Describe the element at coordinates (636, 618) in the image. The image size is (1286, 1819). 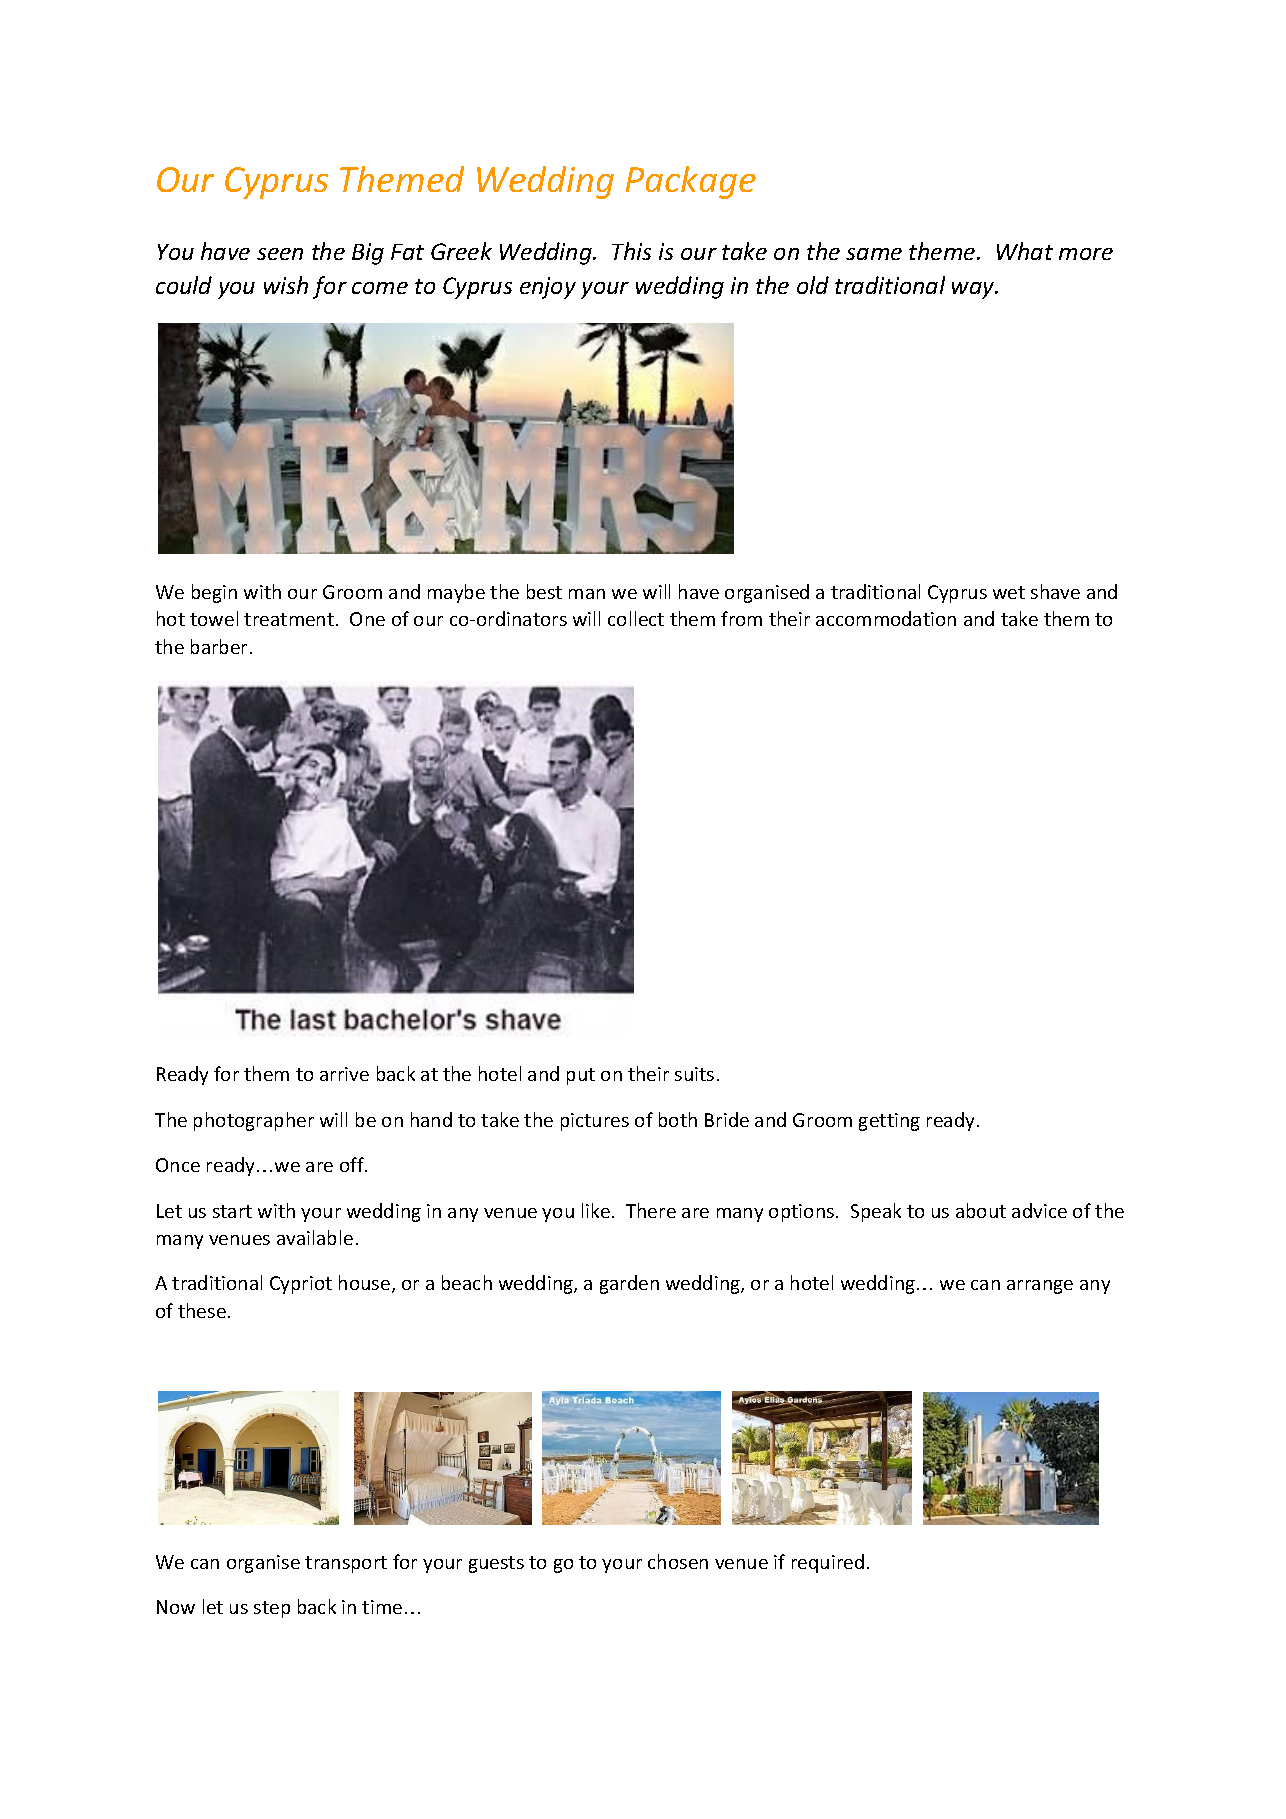
I see `collect` at that location.
